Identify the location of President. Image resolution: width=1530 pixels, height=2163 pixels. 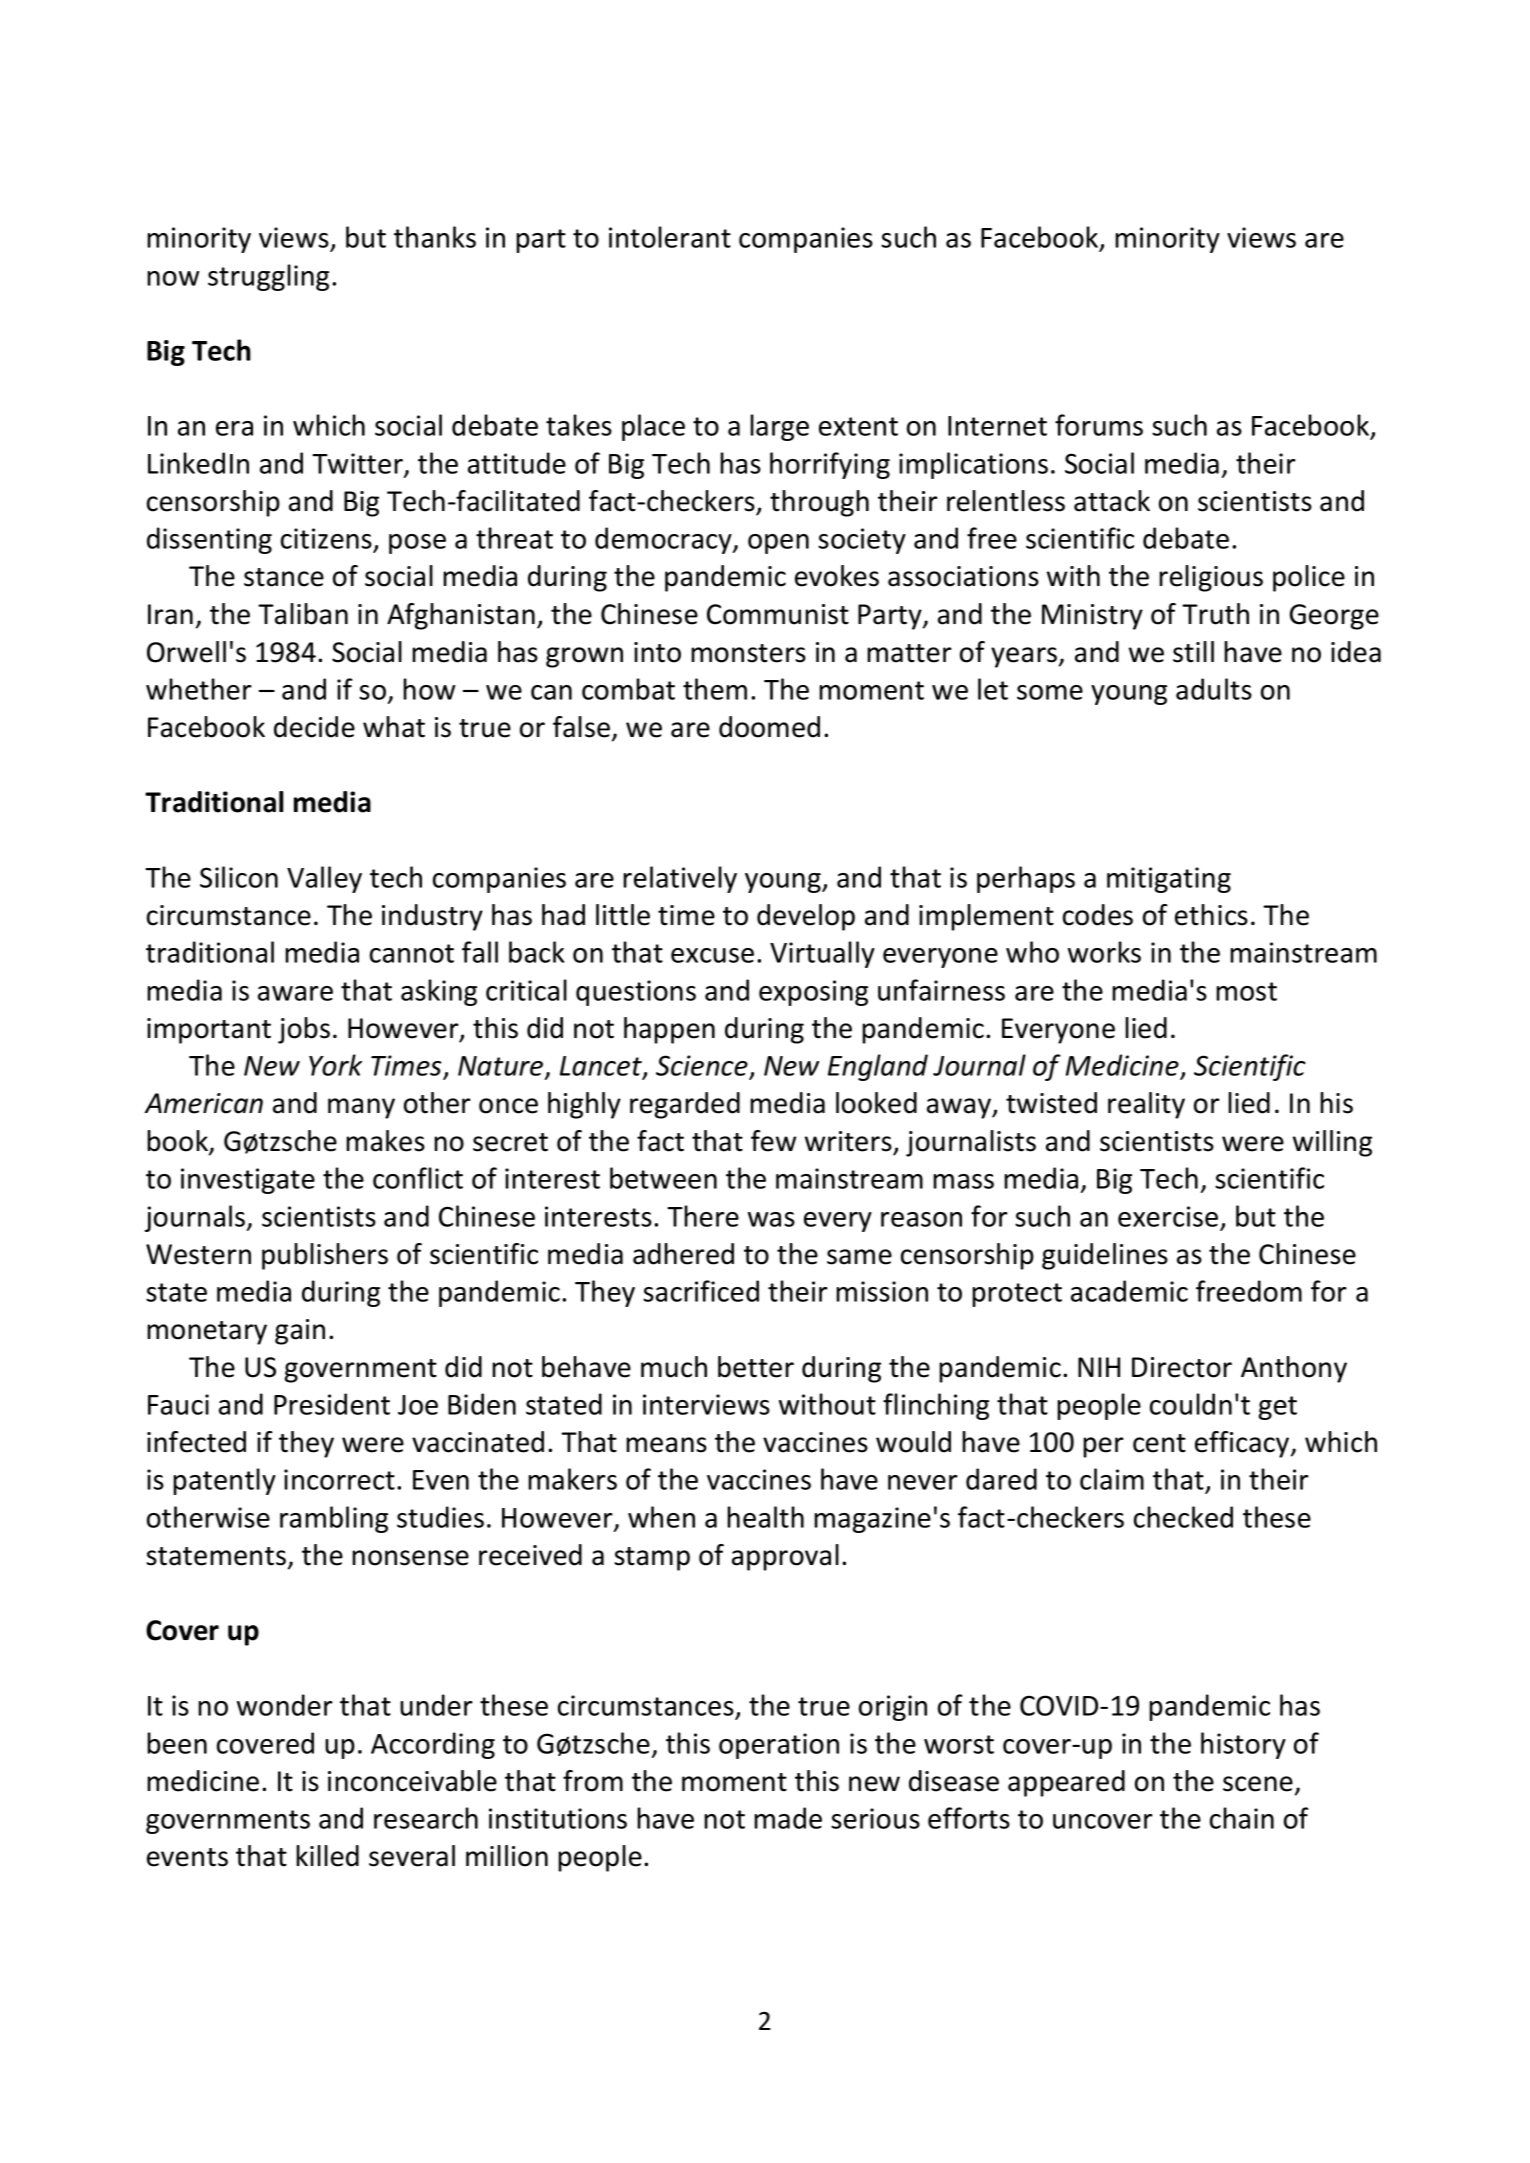
(332, 1404).
